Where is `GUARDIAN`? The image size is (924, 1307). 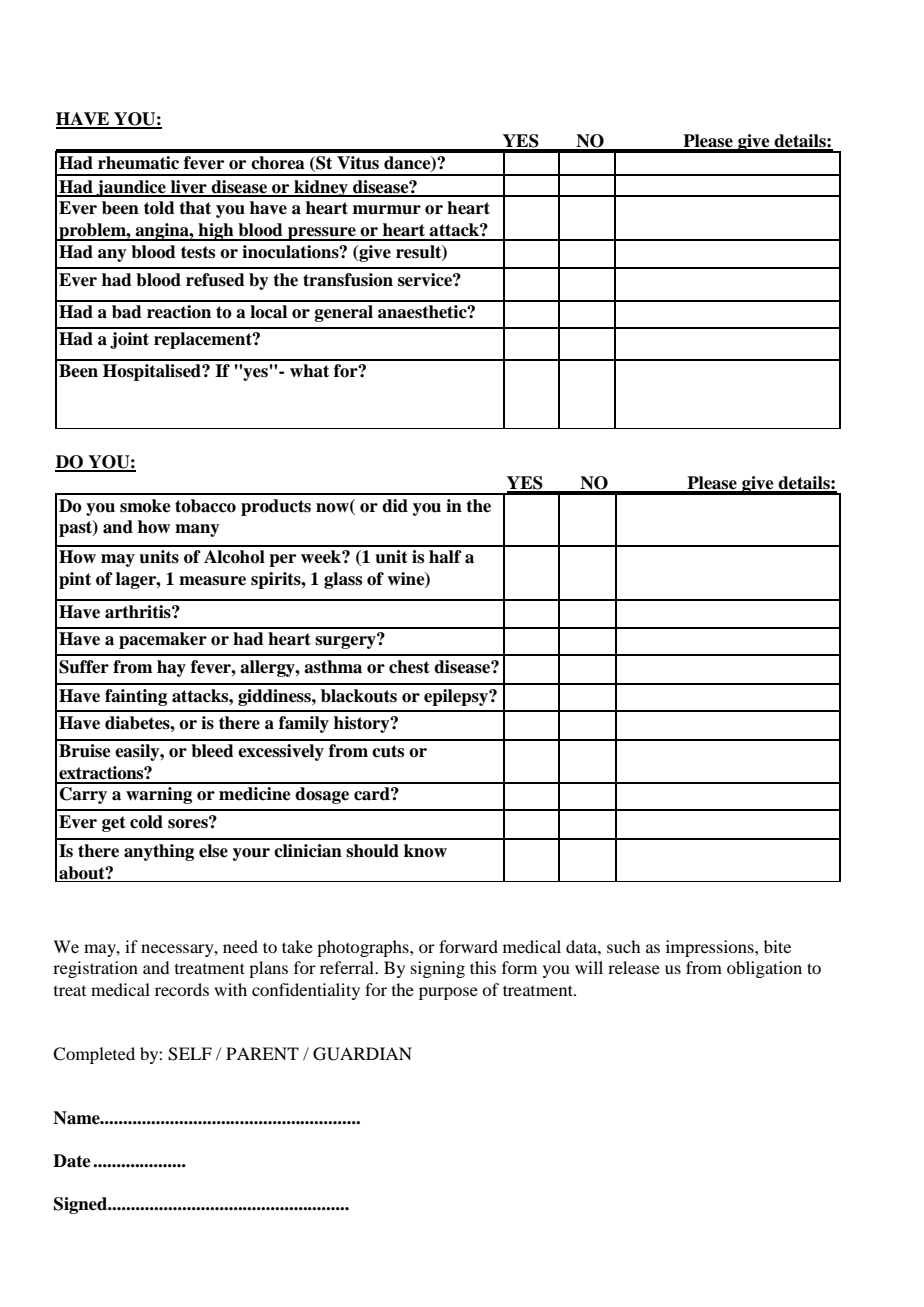
GUARDIAN is located at coordinates (362, 1054).
